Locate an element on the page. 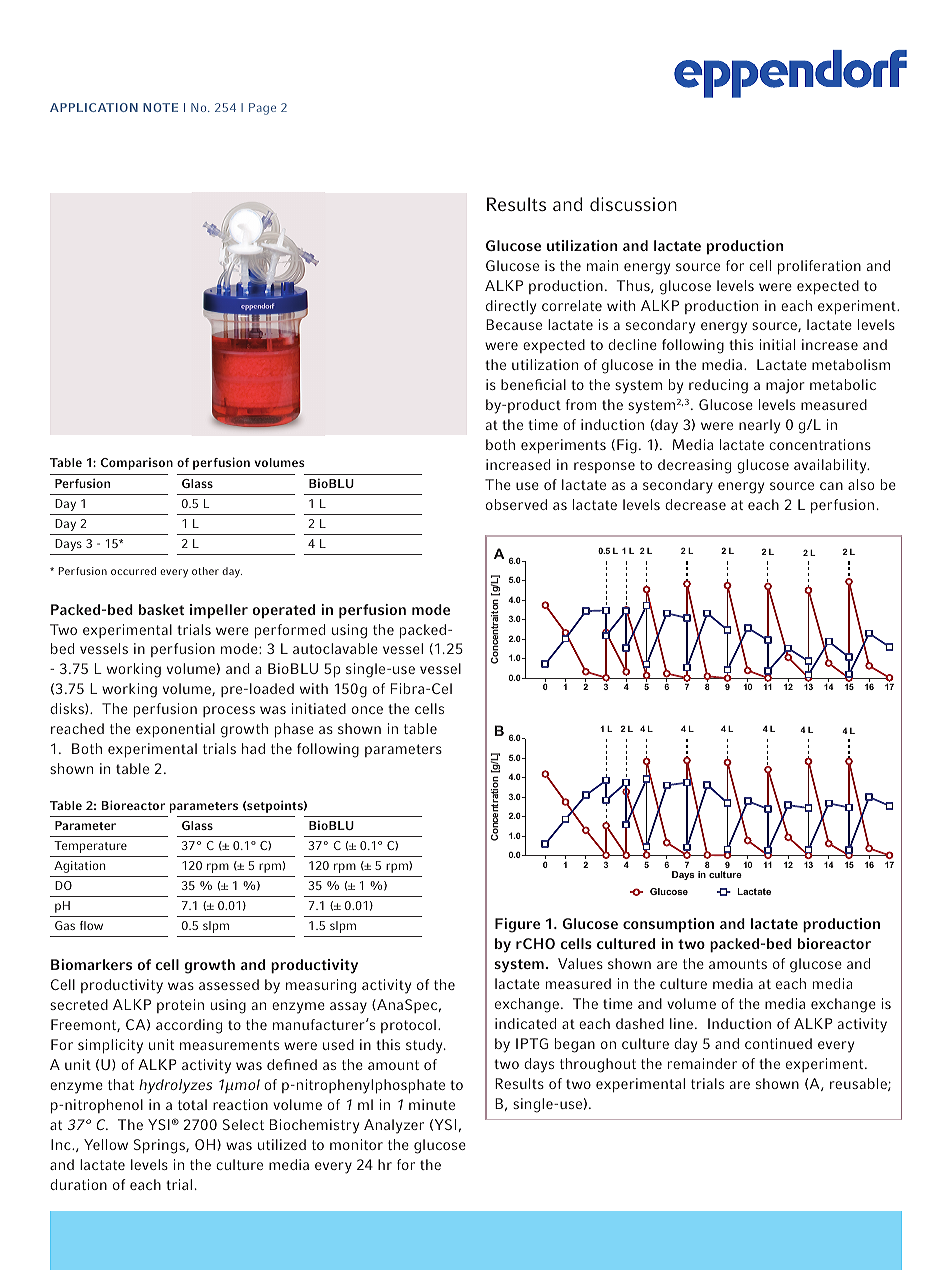 The image size is (952, 1270). assay is located at coordinates (348, 1008).
